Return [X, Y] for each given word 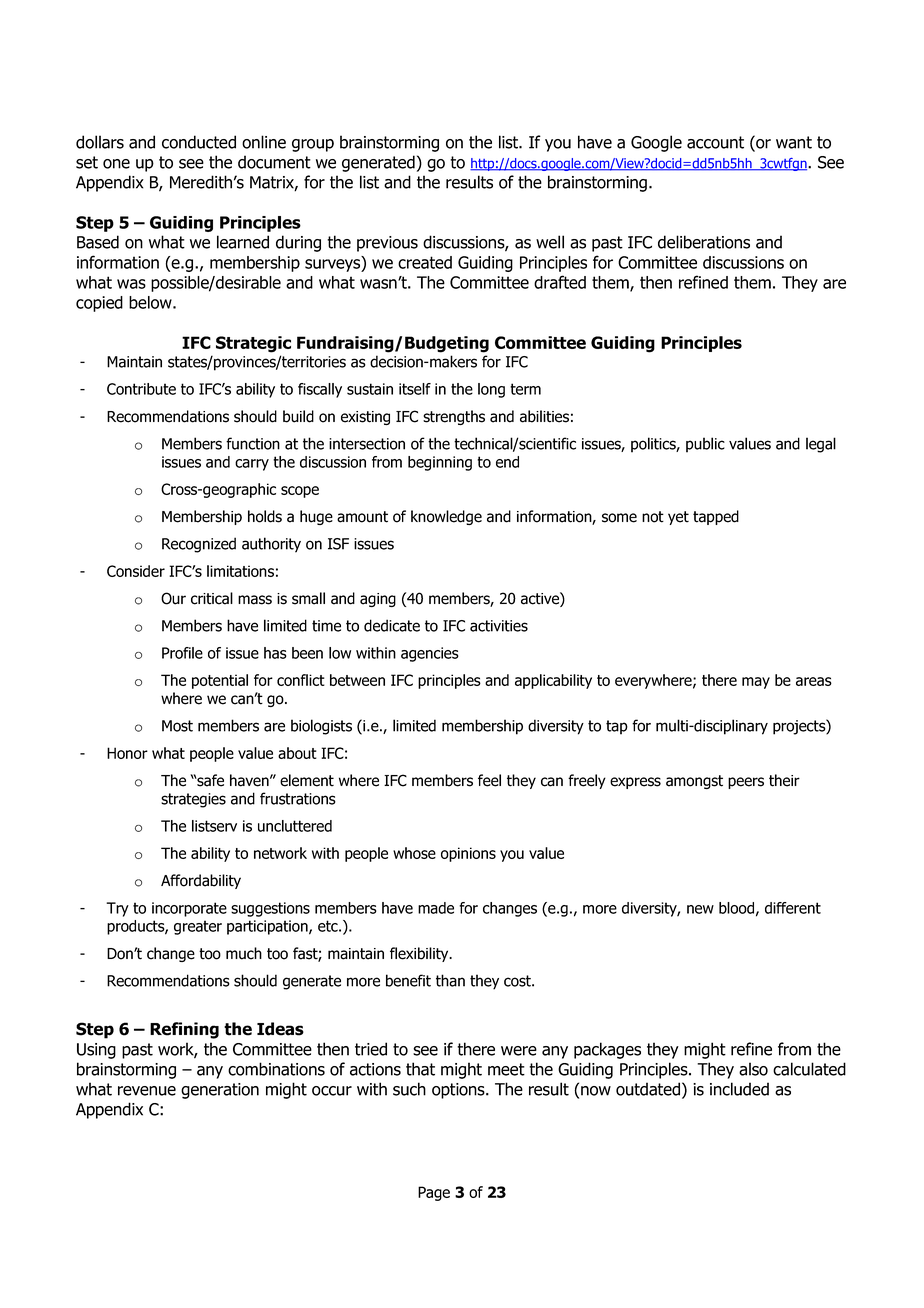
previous [387, 244]
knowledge [446, 517]
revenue [147, 1091]
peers [746, 783]
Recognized [199, 545]
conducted [199, 142]
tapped [716, 517]
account [715, 142]
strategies [193, 800]
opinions [468, 854]
